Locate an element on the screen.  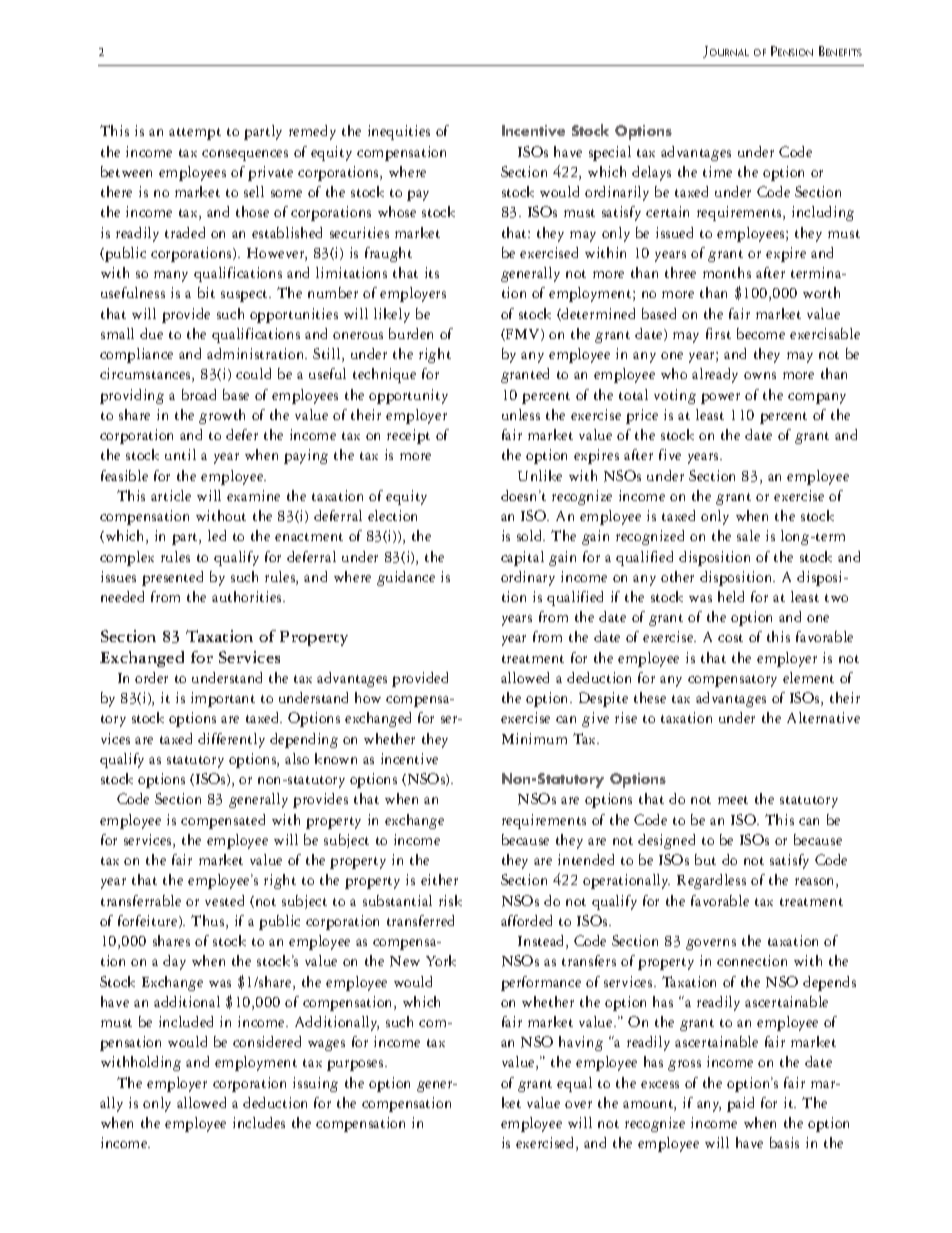
article is located at coordinates (171, 495).
